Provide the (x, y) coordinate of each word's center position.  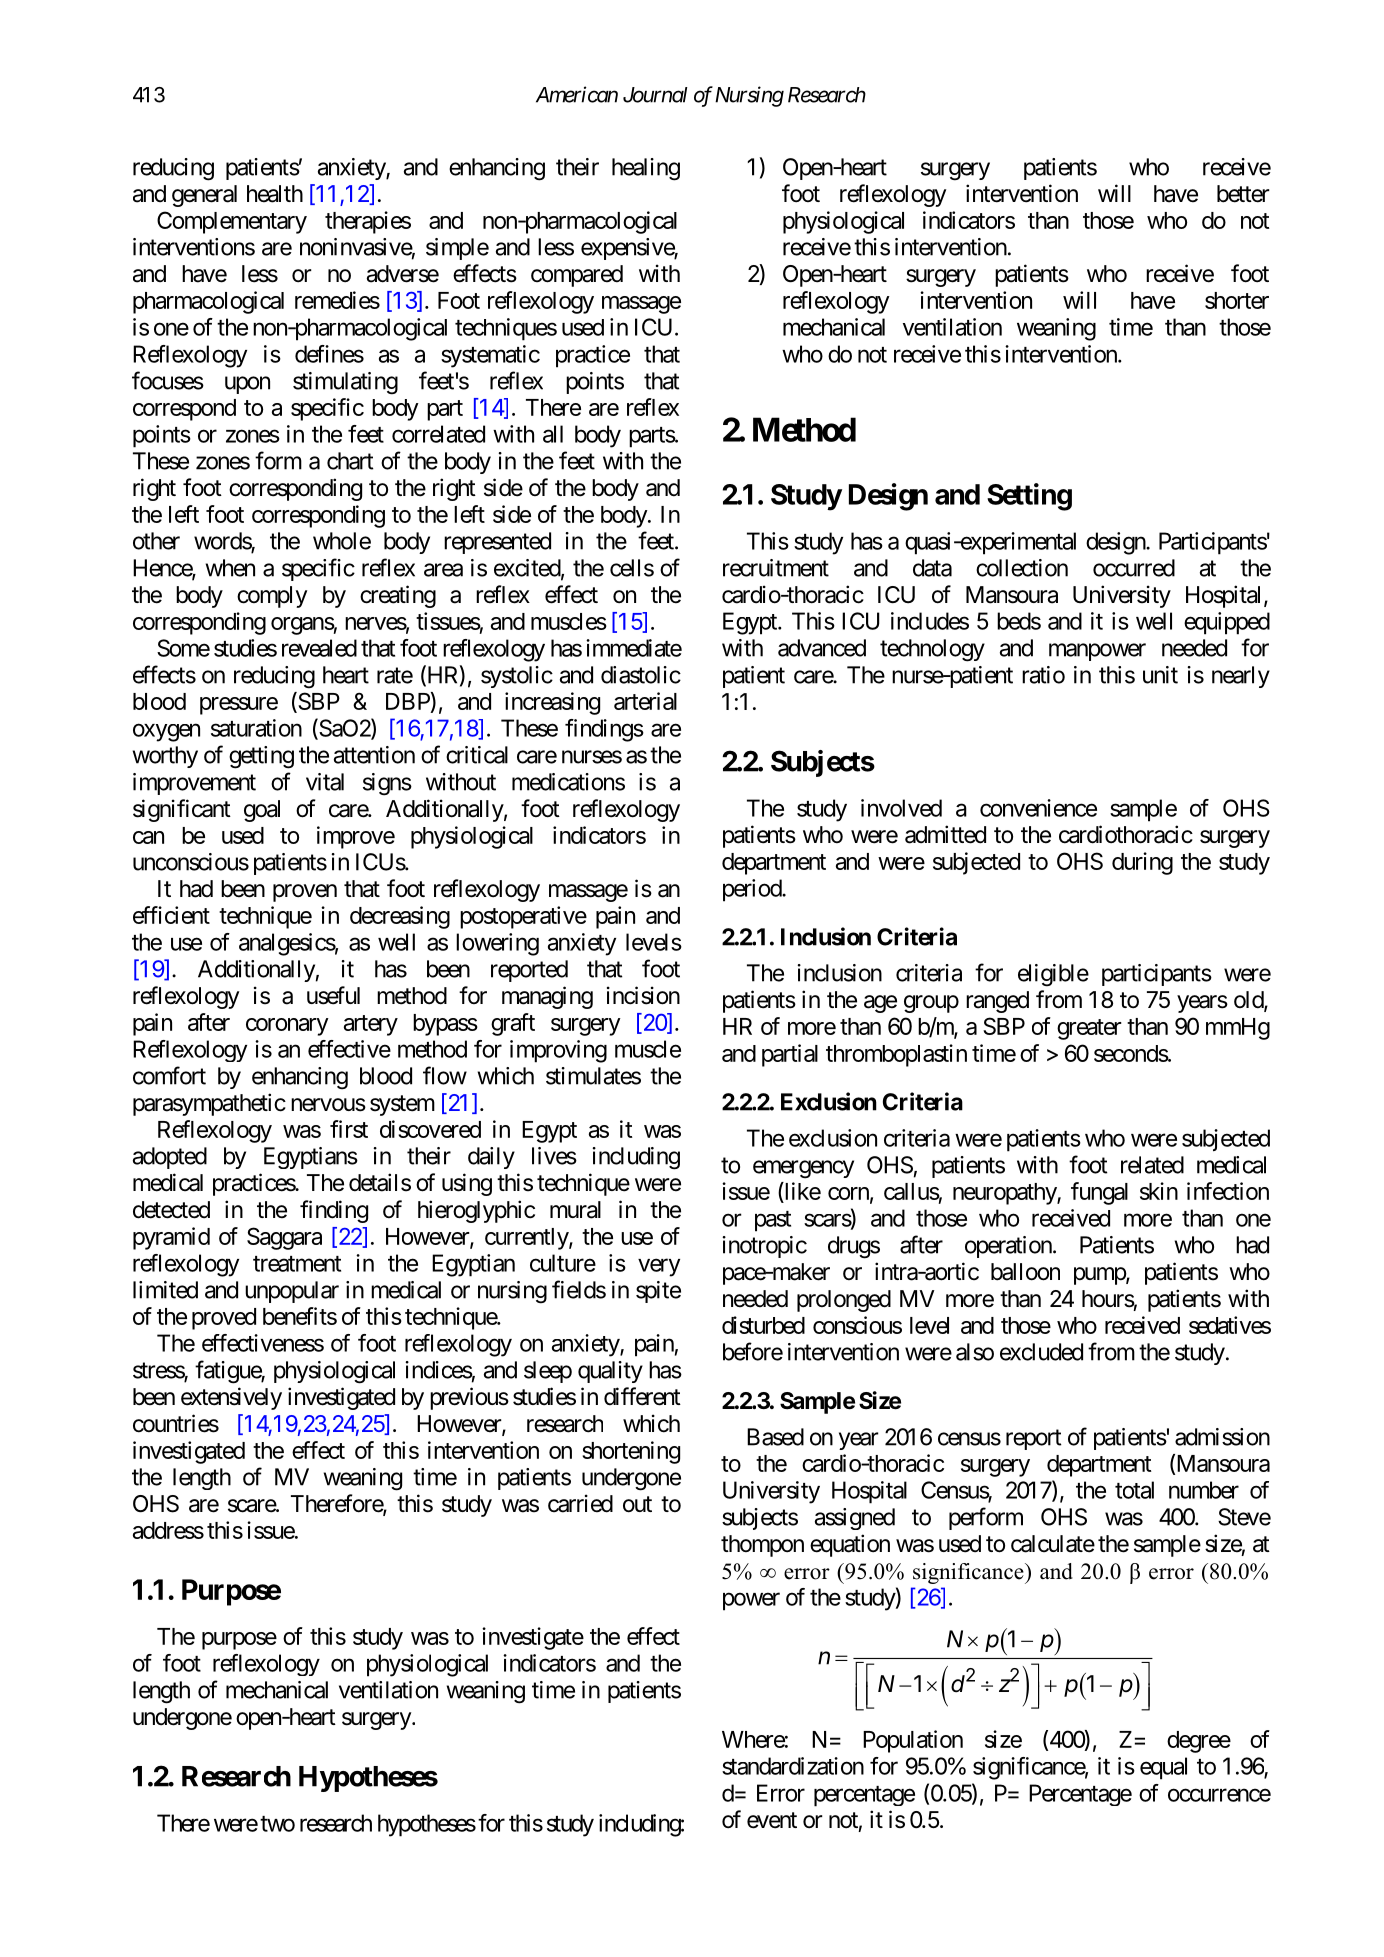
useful (333, 995)
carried (580, 1503)
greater (1089, 1029)
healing (646, 169)
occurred (1134, 568)
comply (272, 597)
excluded (1041, 1352)
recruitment (776, 568)
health (275, 194)
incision (643, 995)
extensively (231, 1398)
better (1243, 194)
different (642, 1396)
